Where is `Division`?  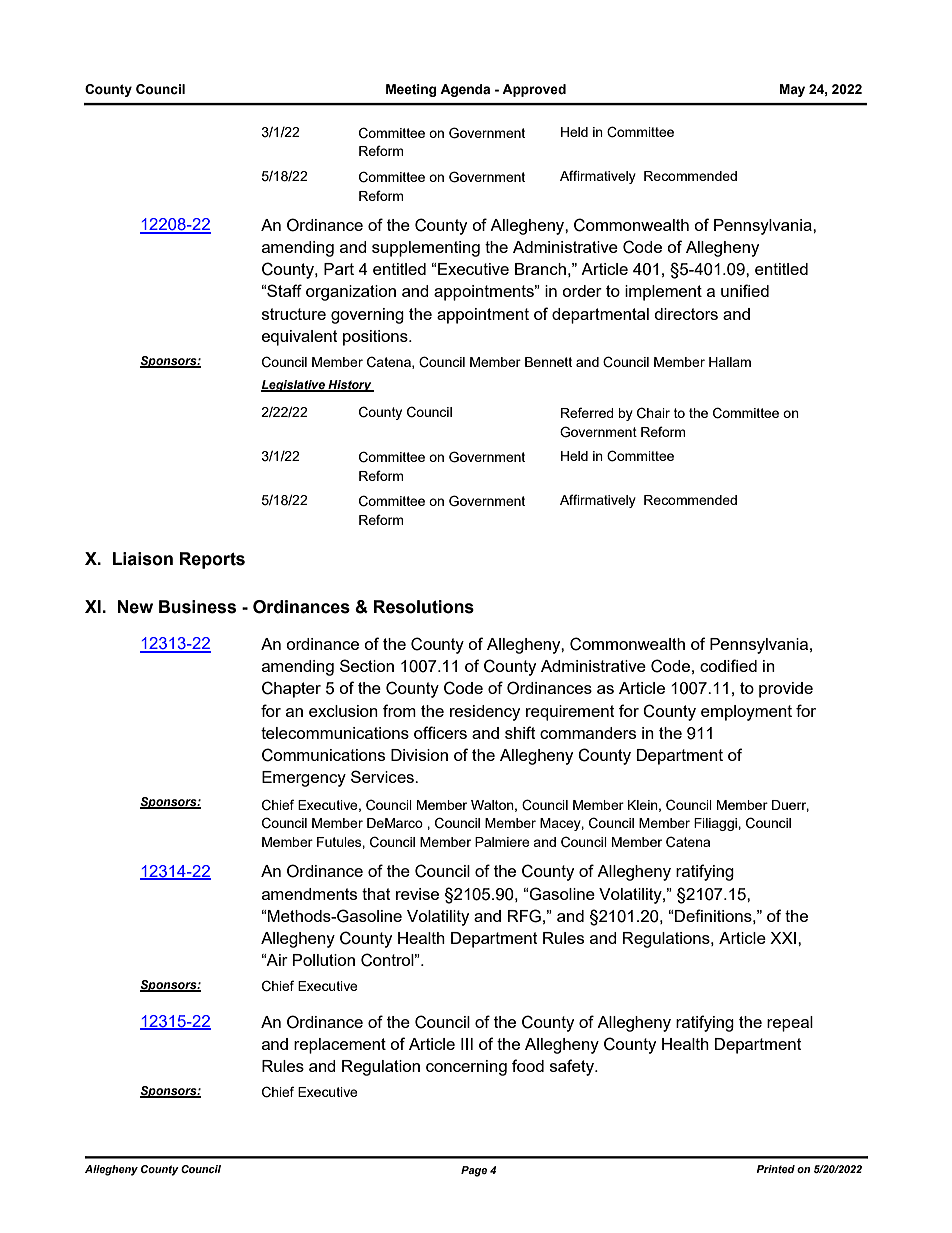
Division is located at coordinates (419, 755).
